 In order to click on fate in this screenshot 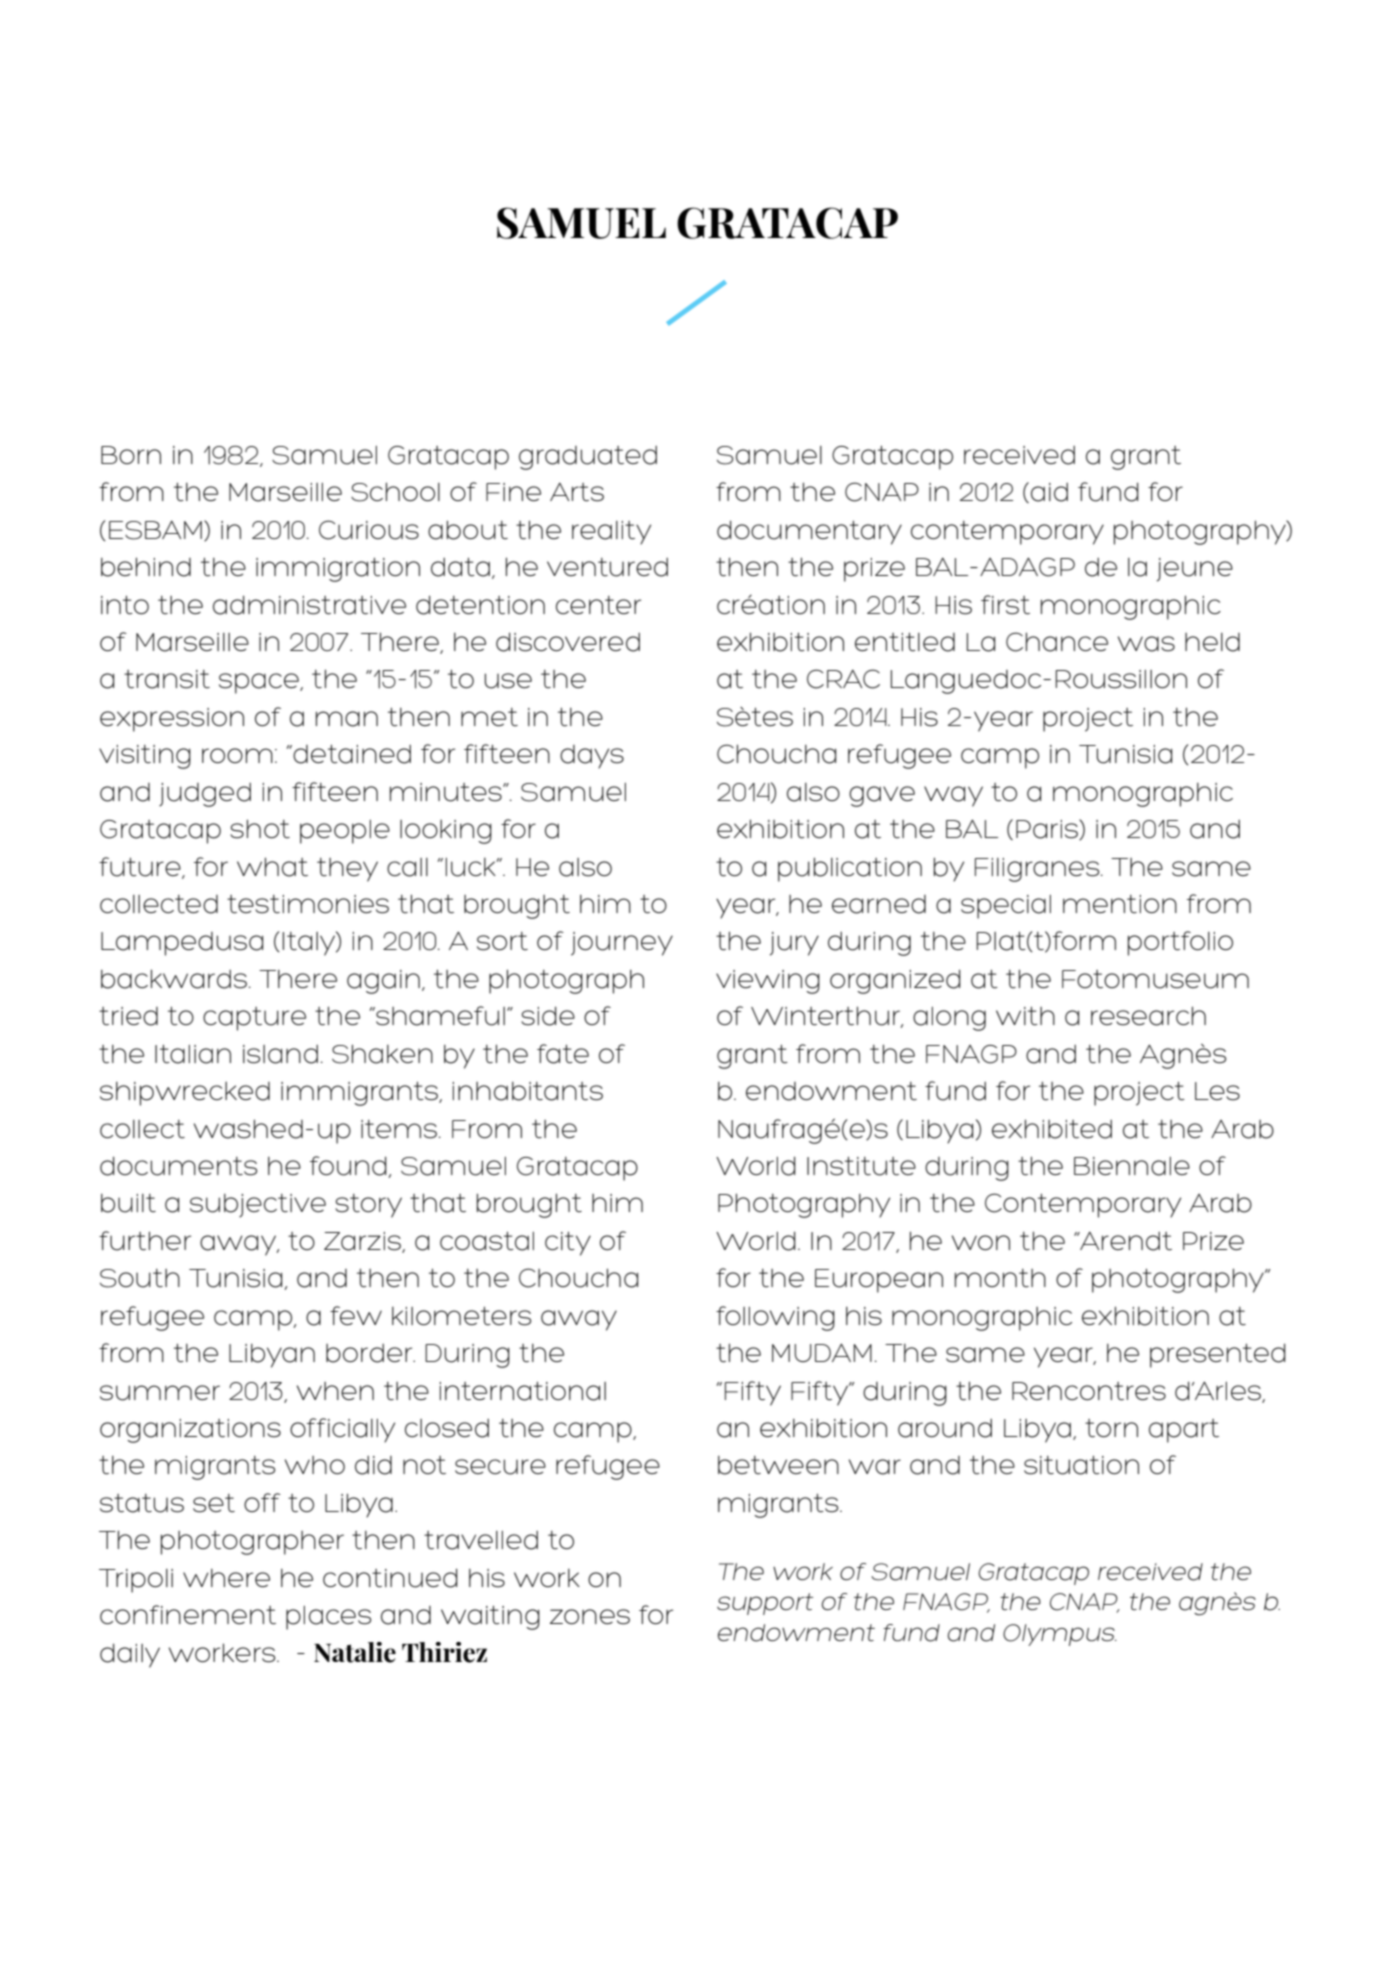, I will do `click(563, 1054)`.
